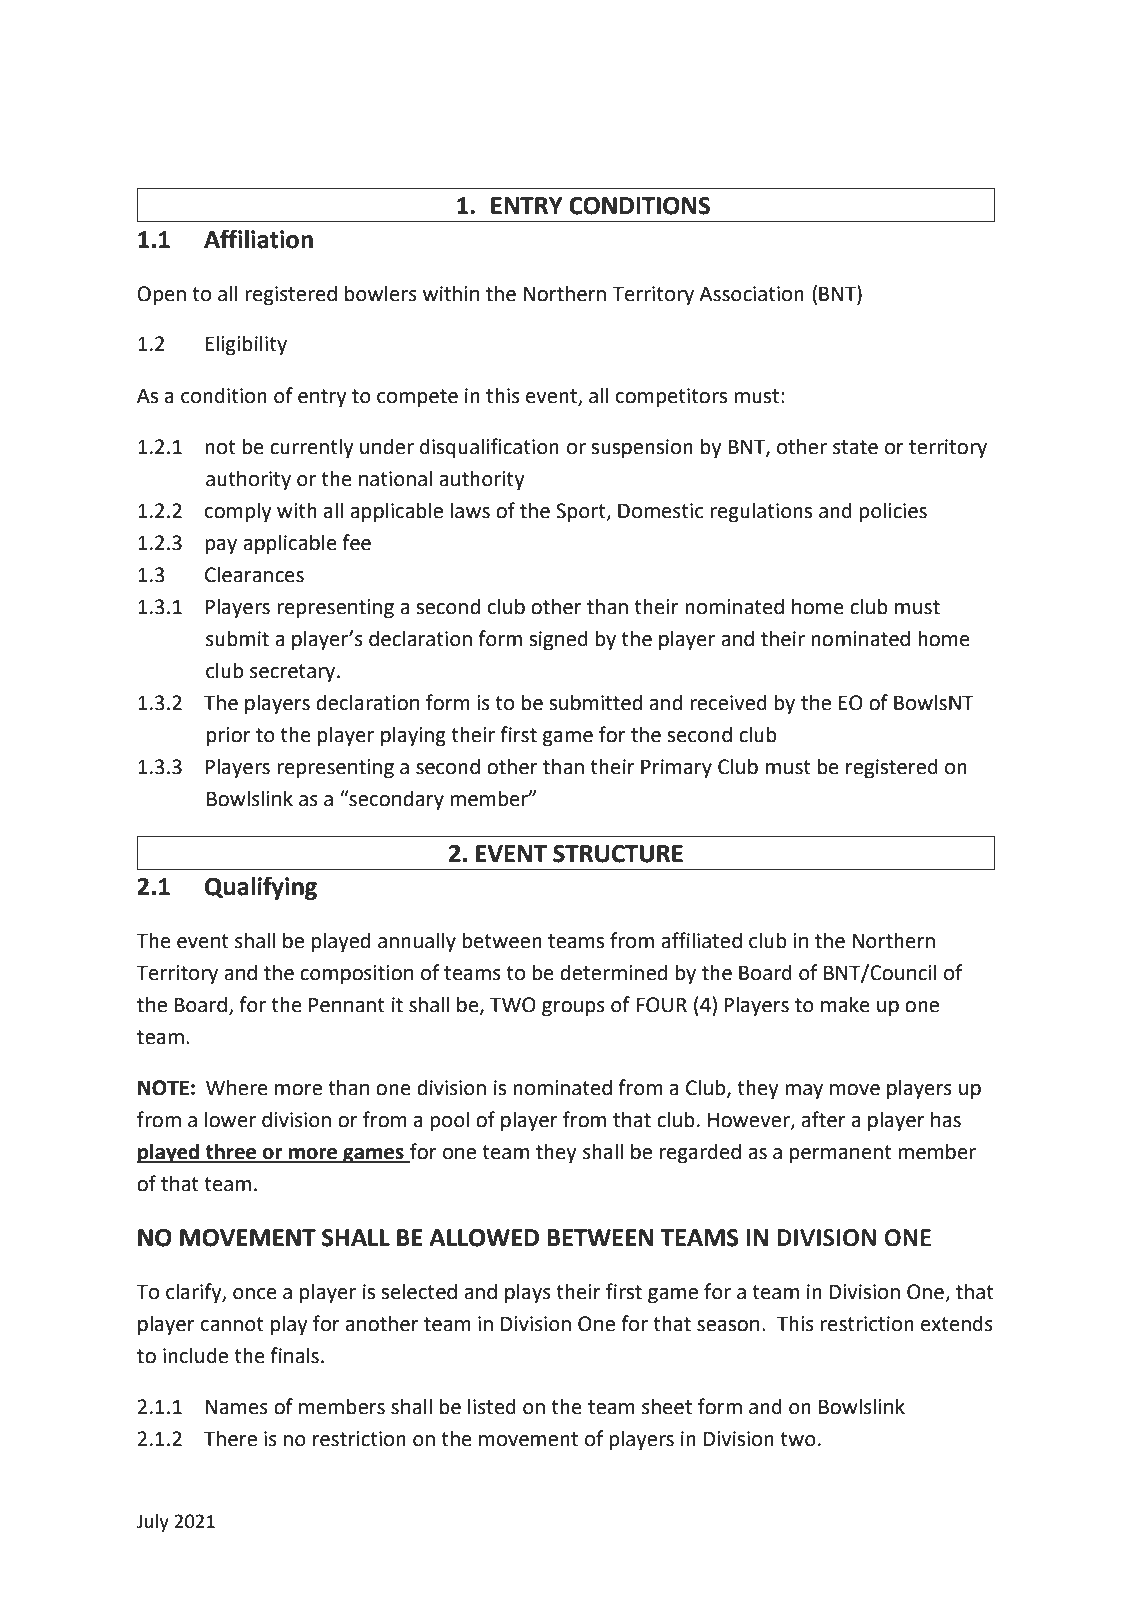 This image has width=1132, height=1601. I want to click on Association, so click(751, 294).
